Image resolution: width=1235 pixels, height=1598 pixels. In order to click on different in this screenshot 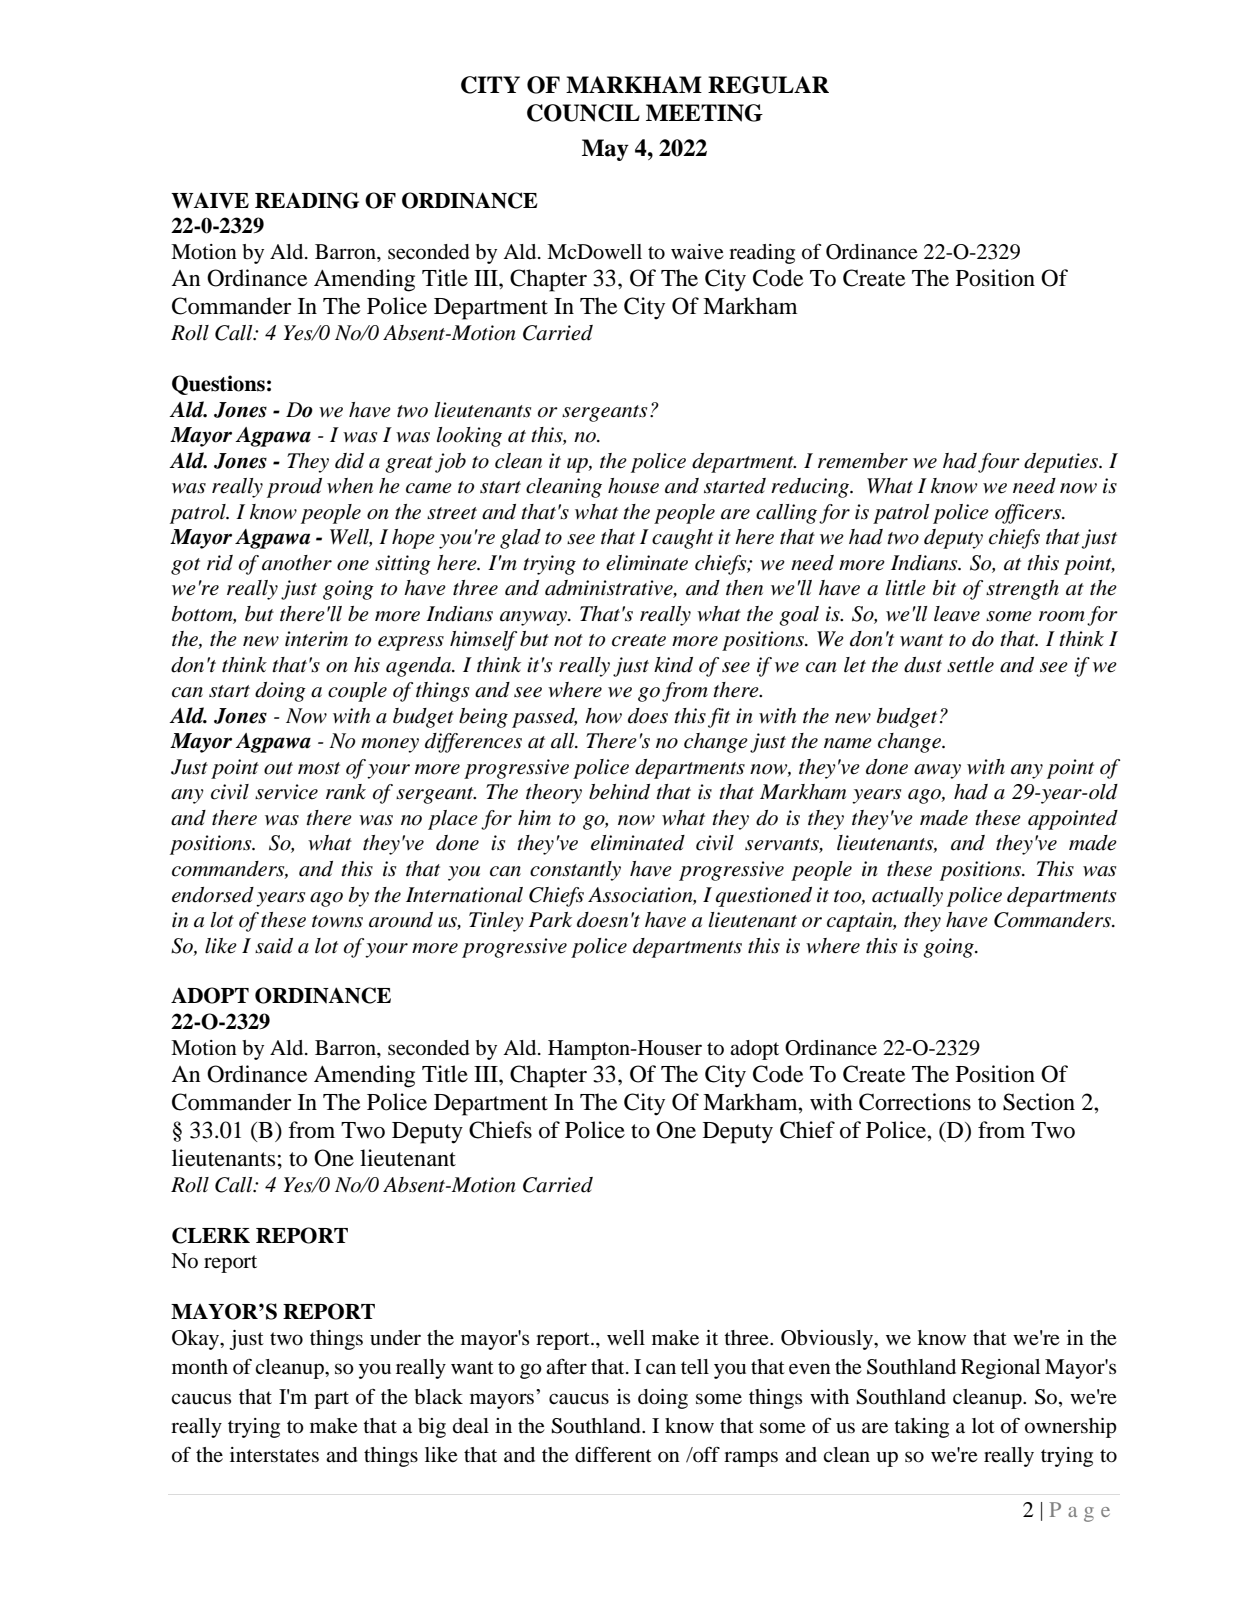, I will do `click(613, 1454)`.
